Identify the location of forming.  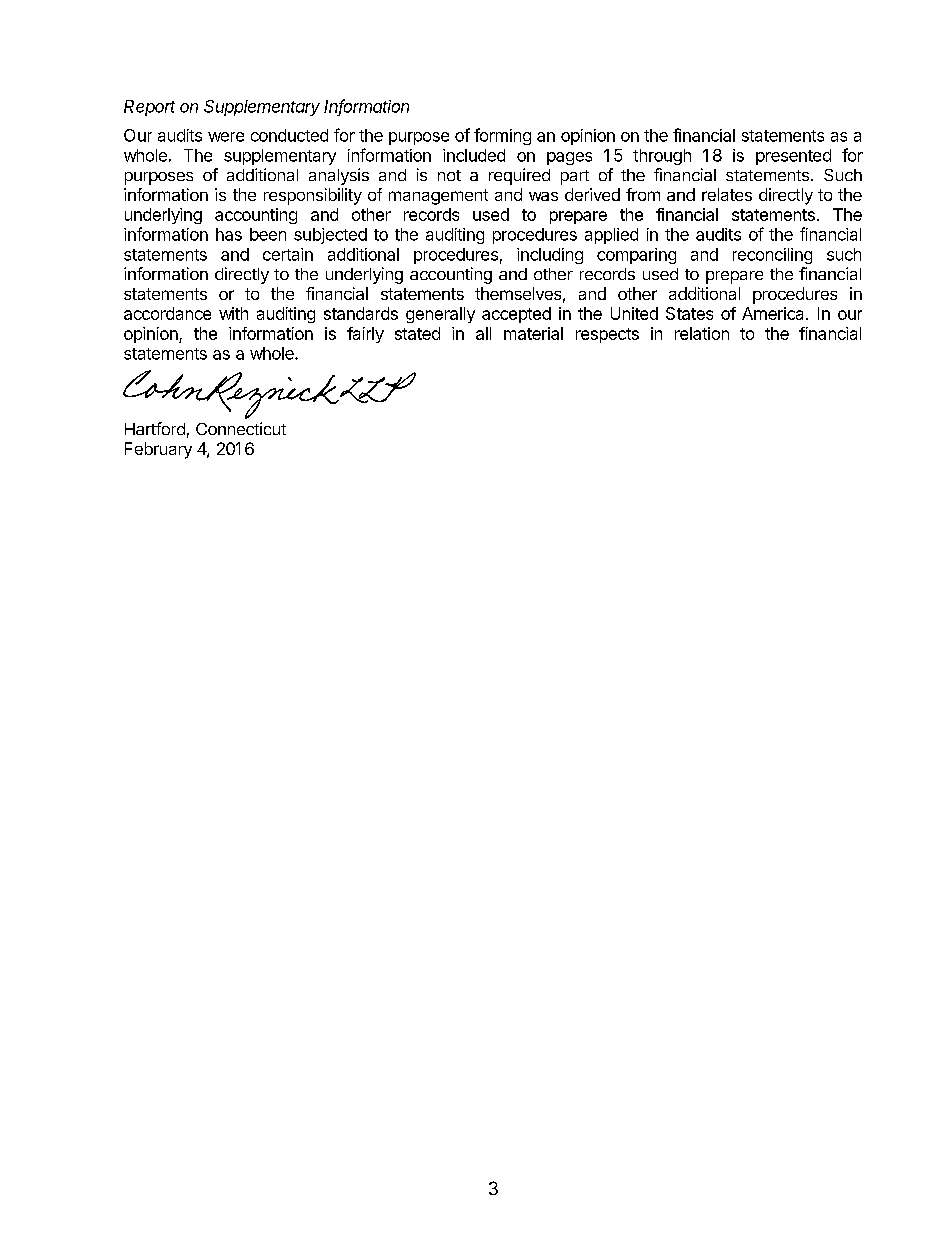
(502, 136).
